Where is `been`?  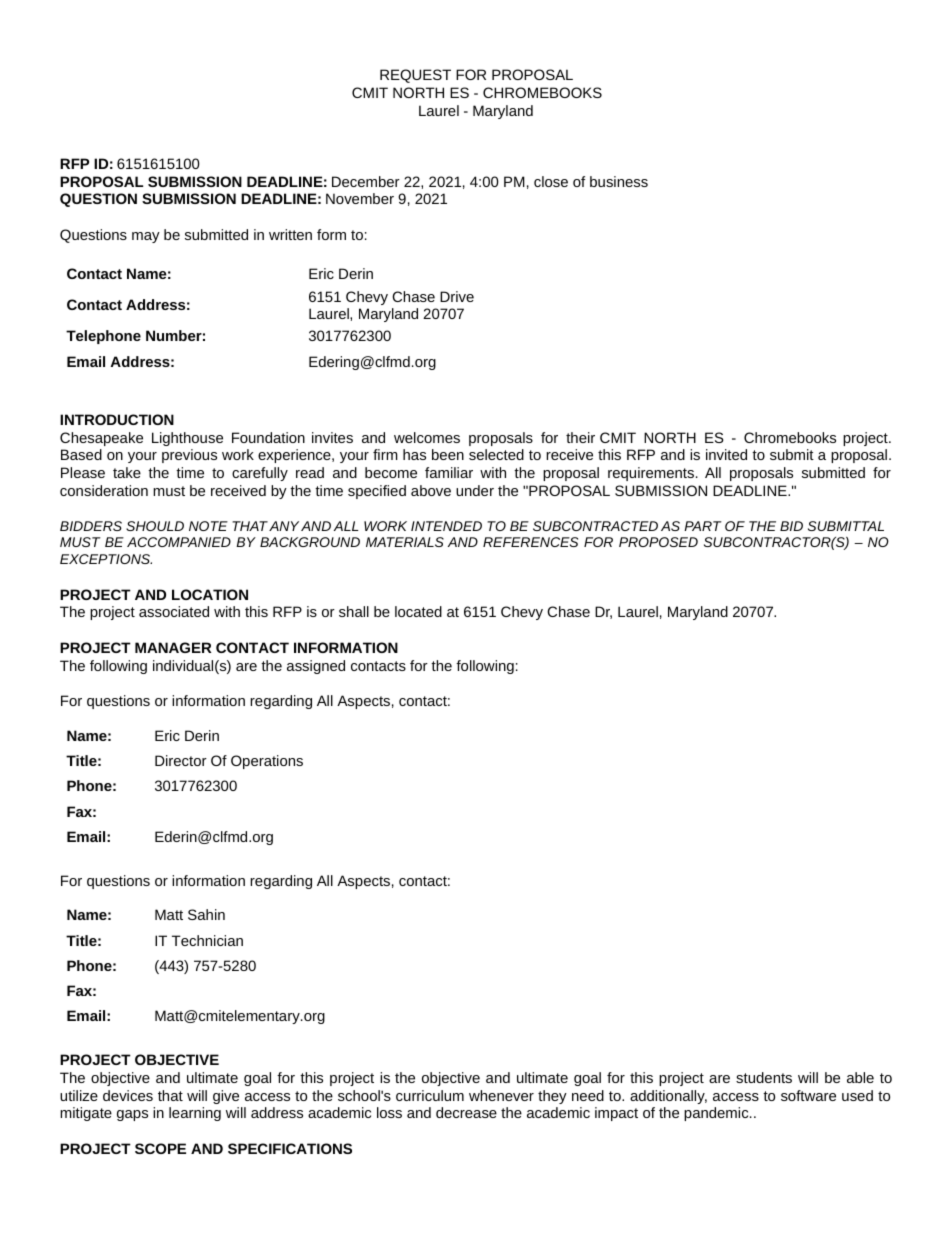
been is located at coordinates (448, 454).
